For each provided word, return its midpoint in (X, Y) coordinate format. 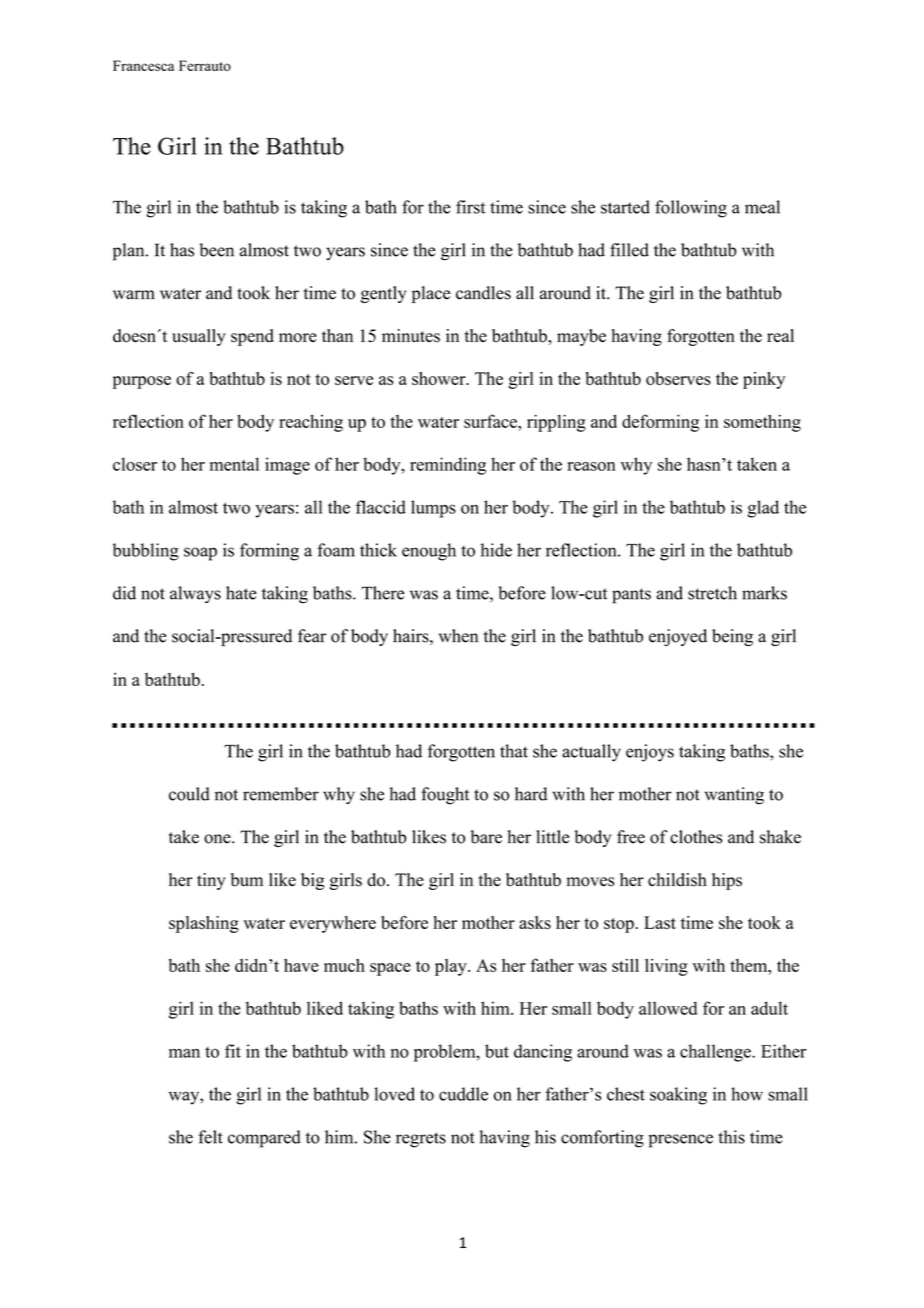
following (691, 209)
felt (210, 1137)
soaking (678, 1096)
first (470, 207)
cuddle (463, 1094)
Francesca (143, 65)
